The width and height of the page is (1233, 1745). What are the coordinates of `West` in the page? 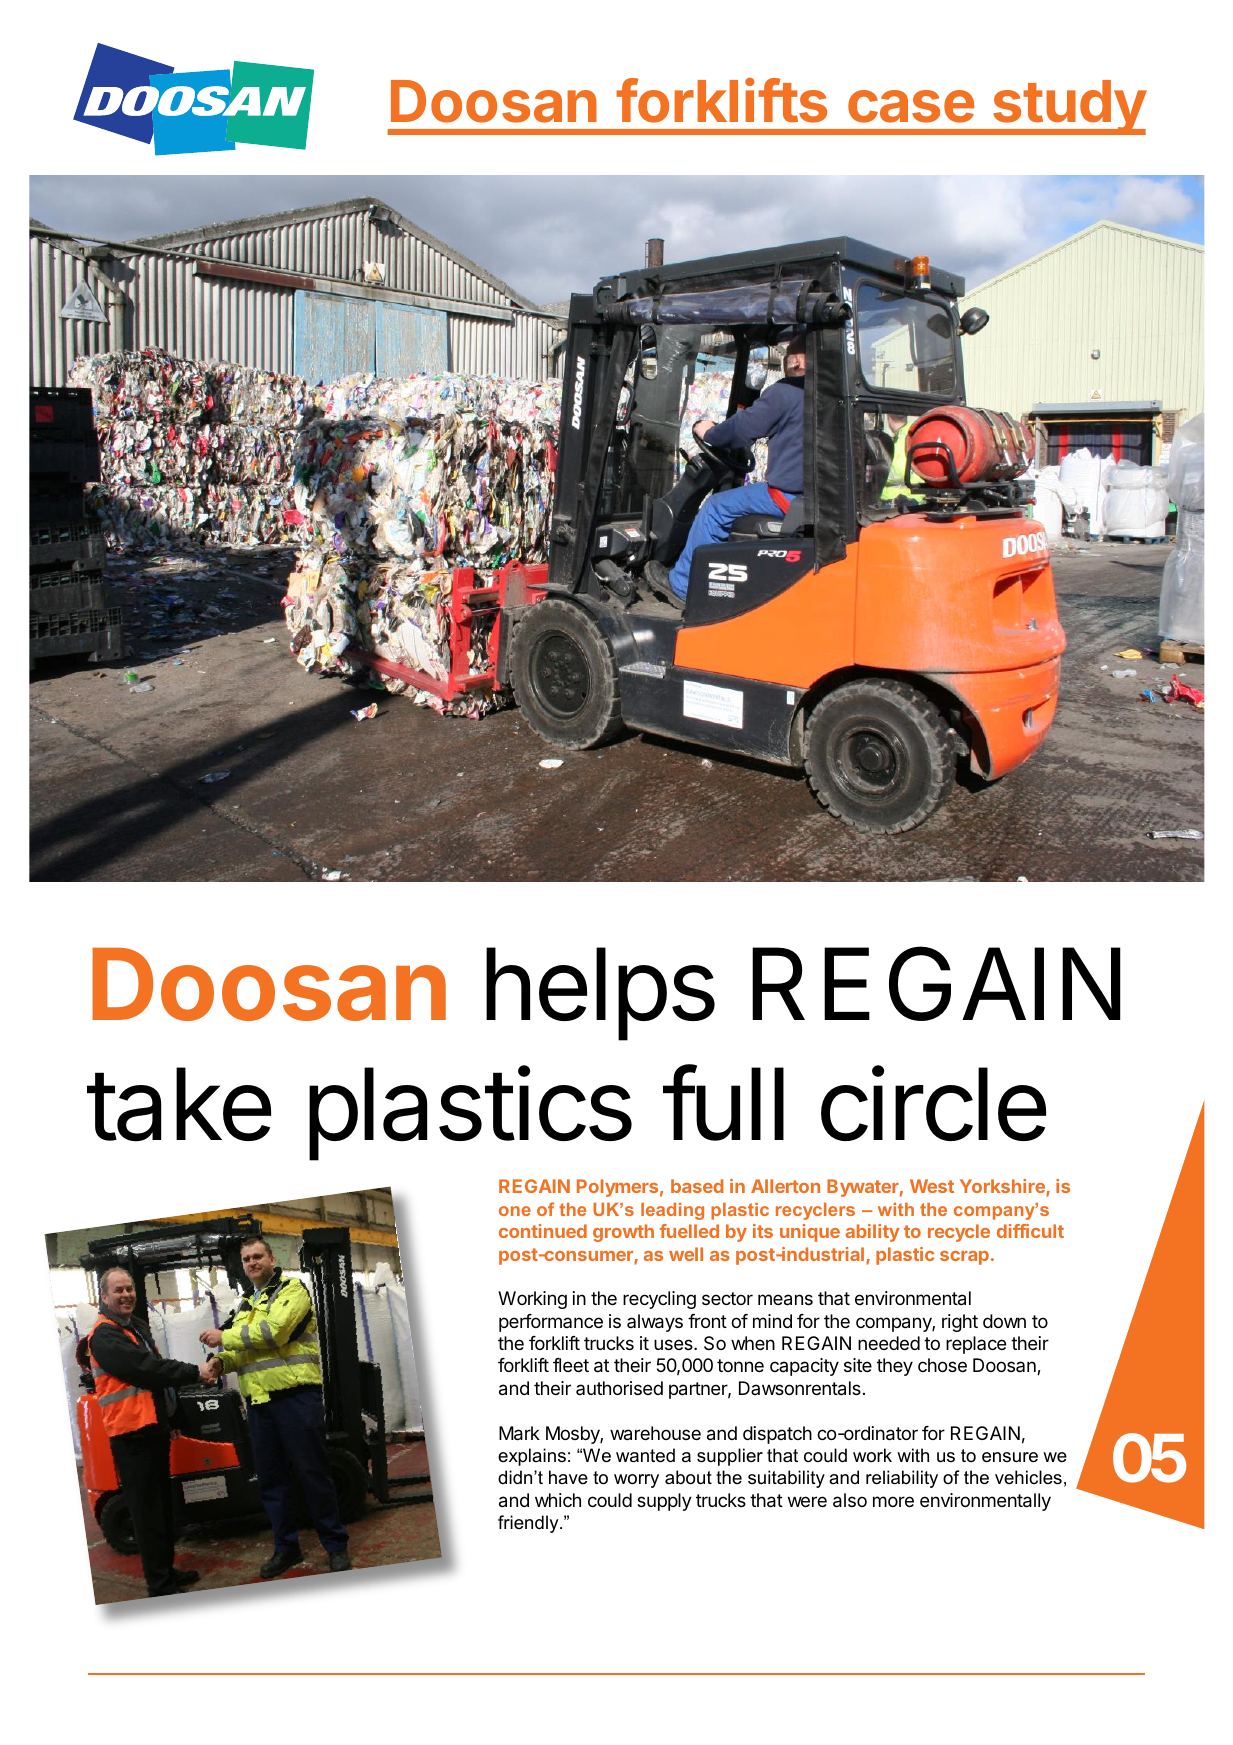 It's located at (932, 1186).
